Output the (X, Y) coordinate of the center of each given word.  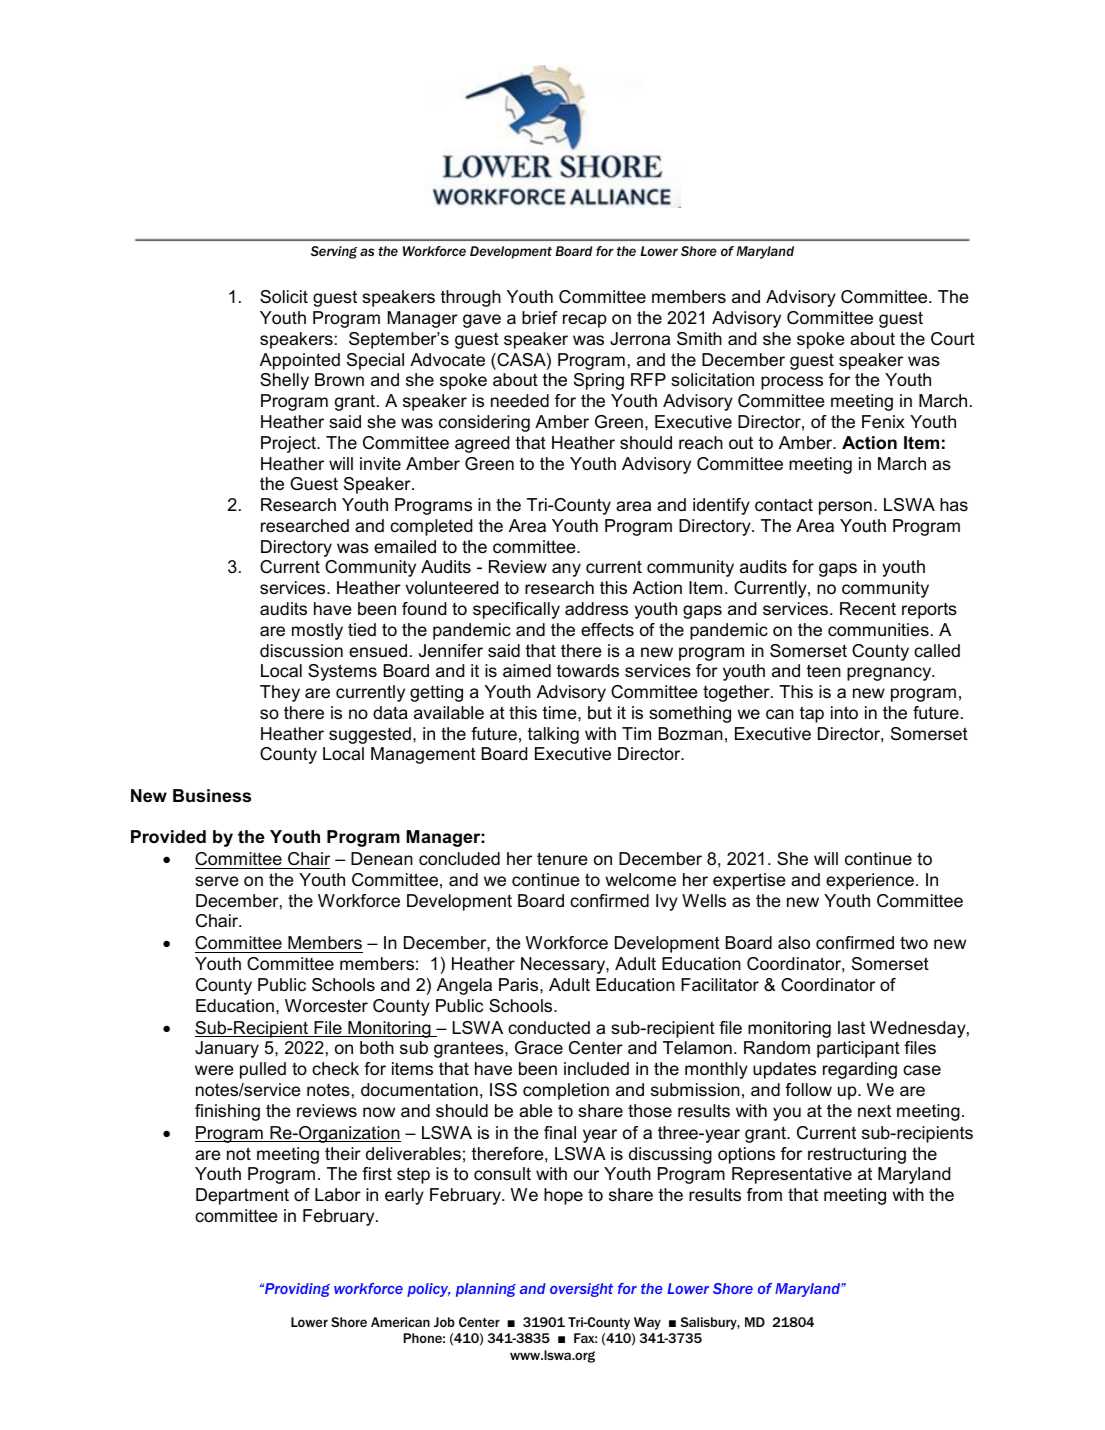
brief (540, 317)
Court (953, 339)
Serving (334, 252)
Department (242, 1196)
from (764, 1194)
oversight (581, 1290)
